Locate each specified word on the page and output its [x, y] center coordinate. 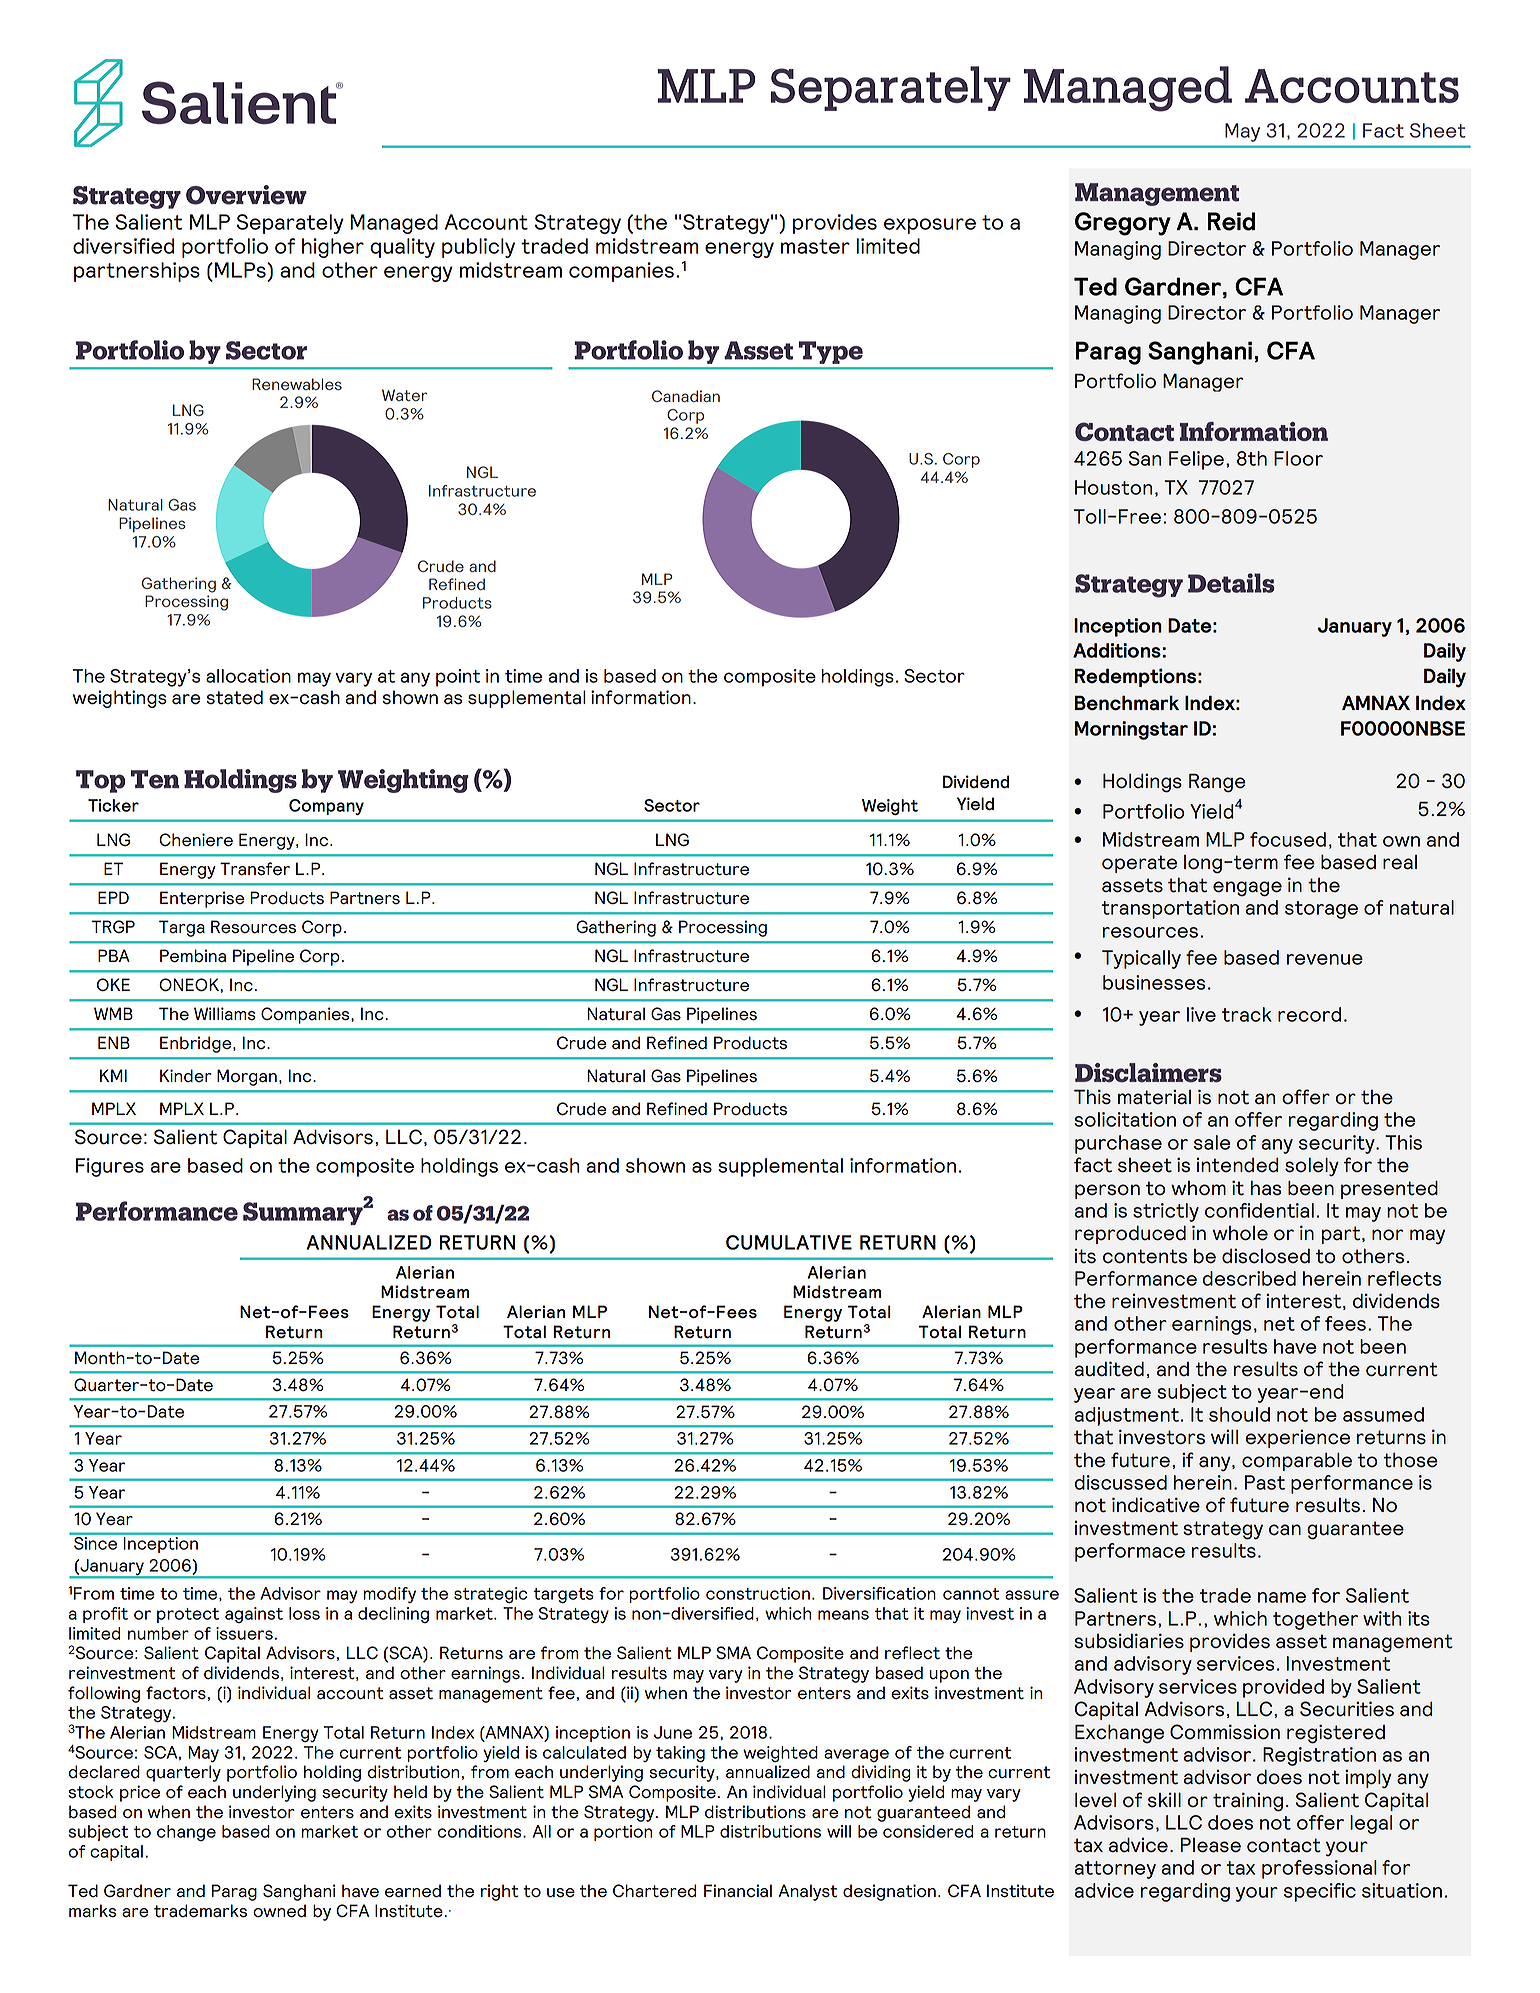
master [815, 246]
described [1249, 1278]
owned [279, 1911]
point [458, 678]
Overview [246, 195]
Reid [1231, 221]
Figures [110, 1167]
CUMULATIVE [789, 1242]
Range [1217, 783]
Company [326, 807]
